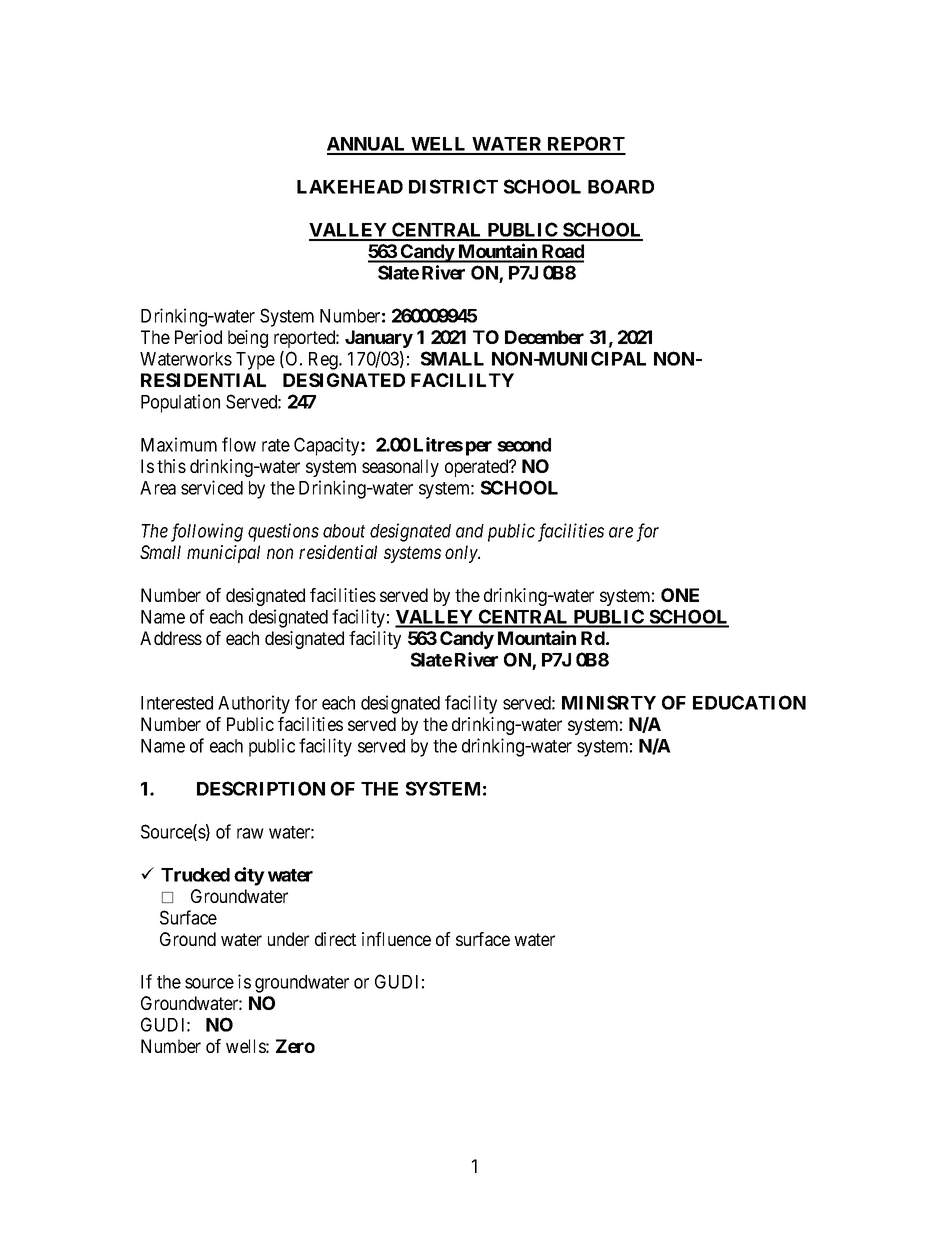 The width and height of the image is (952, 1233). I want to click on under, so click(288, 939).
